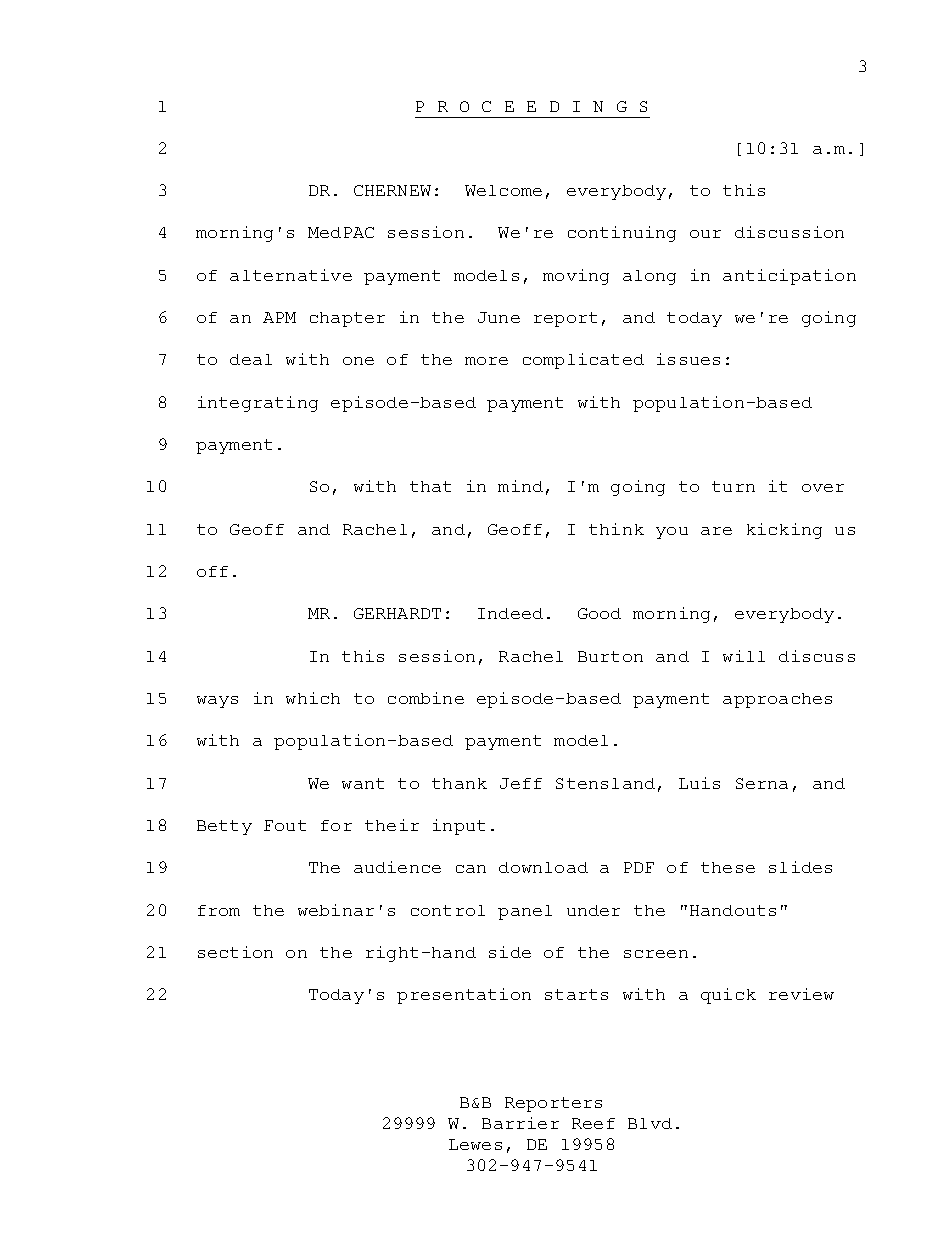 This image has height=1233, width=952. Describe the element at coordinates (705, 234) in the image. I see `our` at that location.
